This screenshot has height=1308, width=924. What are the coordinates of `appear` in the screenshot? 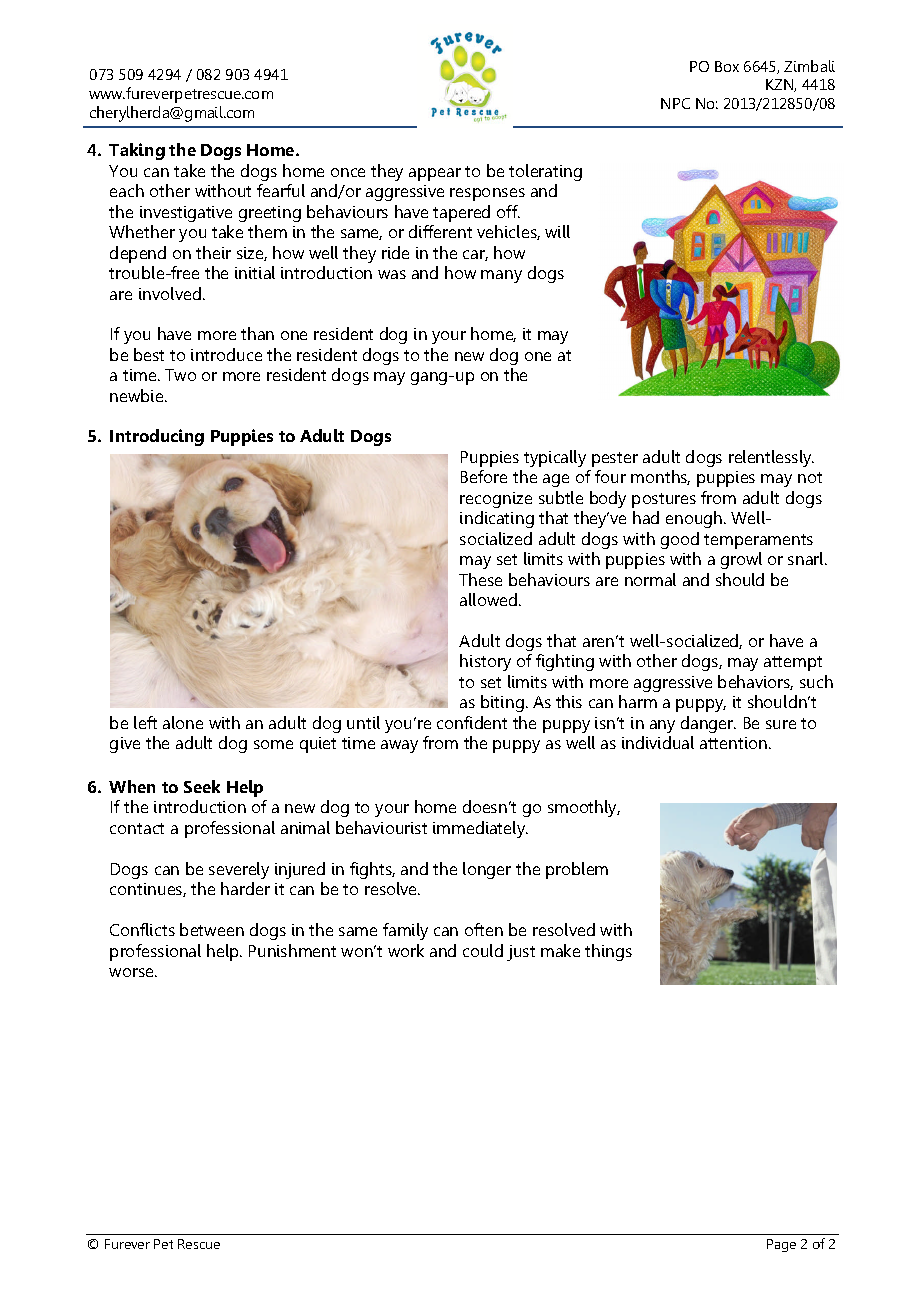 It's located at (435, 174).
